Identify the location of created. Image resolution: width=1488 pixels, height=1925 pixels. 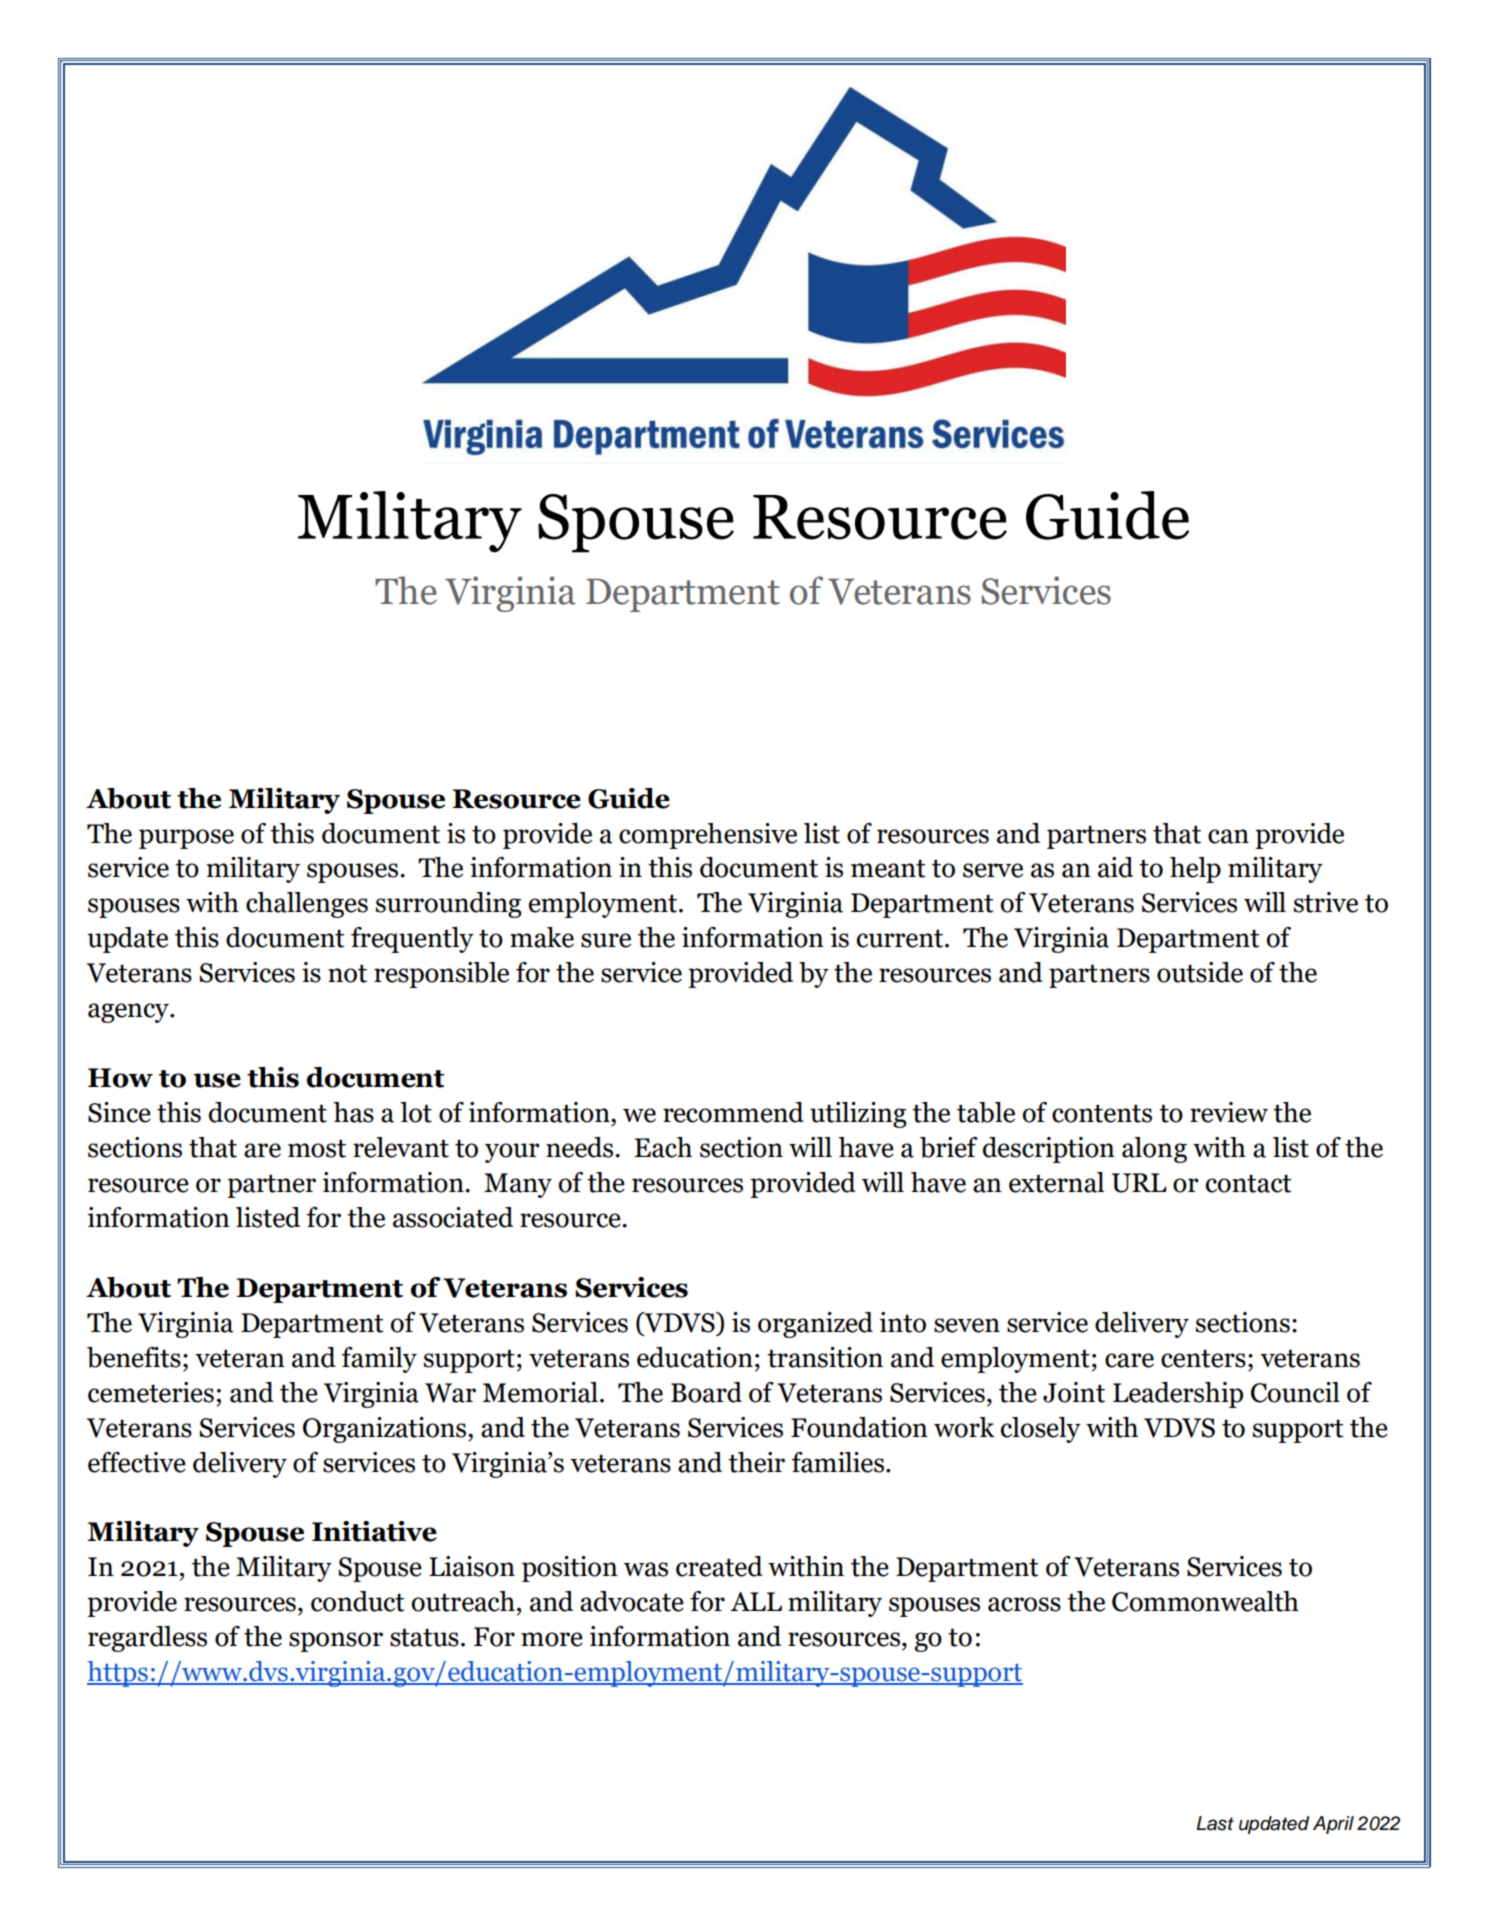
(719, 1566).
